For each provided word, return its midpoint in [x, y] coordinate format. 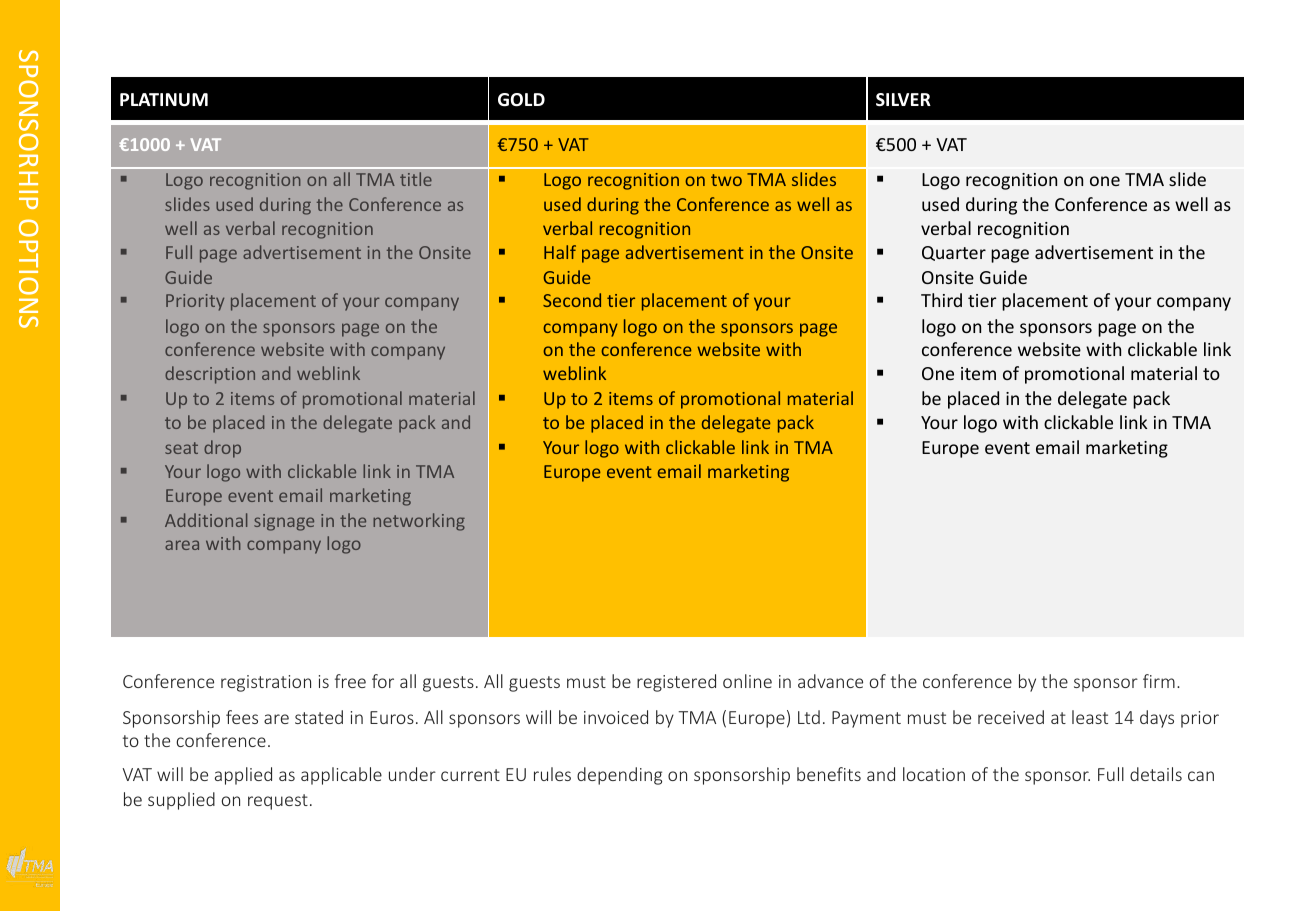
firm [1159, 681]
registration [266, 683]
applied [243, 776]
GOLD [521, 100]
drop [222, 449]
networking [419, 522]
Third [941, 300]
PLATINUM [164, 100]
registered [676, 683]
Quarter [954, 253]
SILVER [903, 100]
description [210, 375]
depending [619, 776]
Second [572, 300]
